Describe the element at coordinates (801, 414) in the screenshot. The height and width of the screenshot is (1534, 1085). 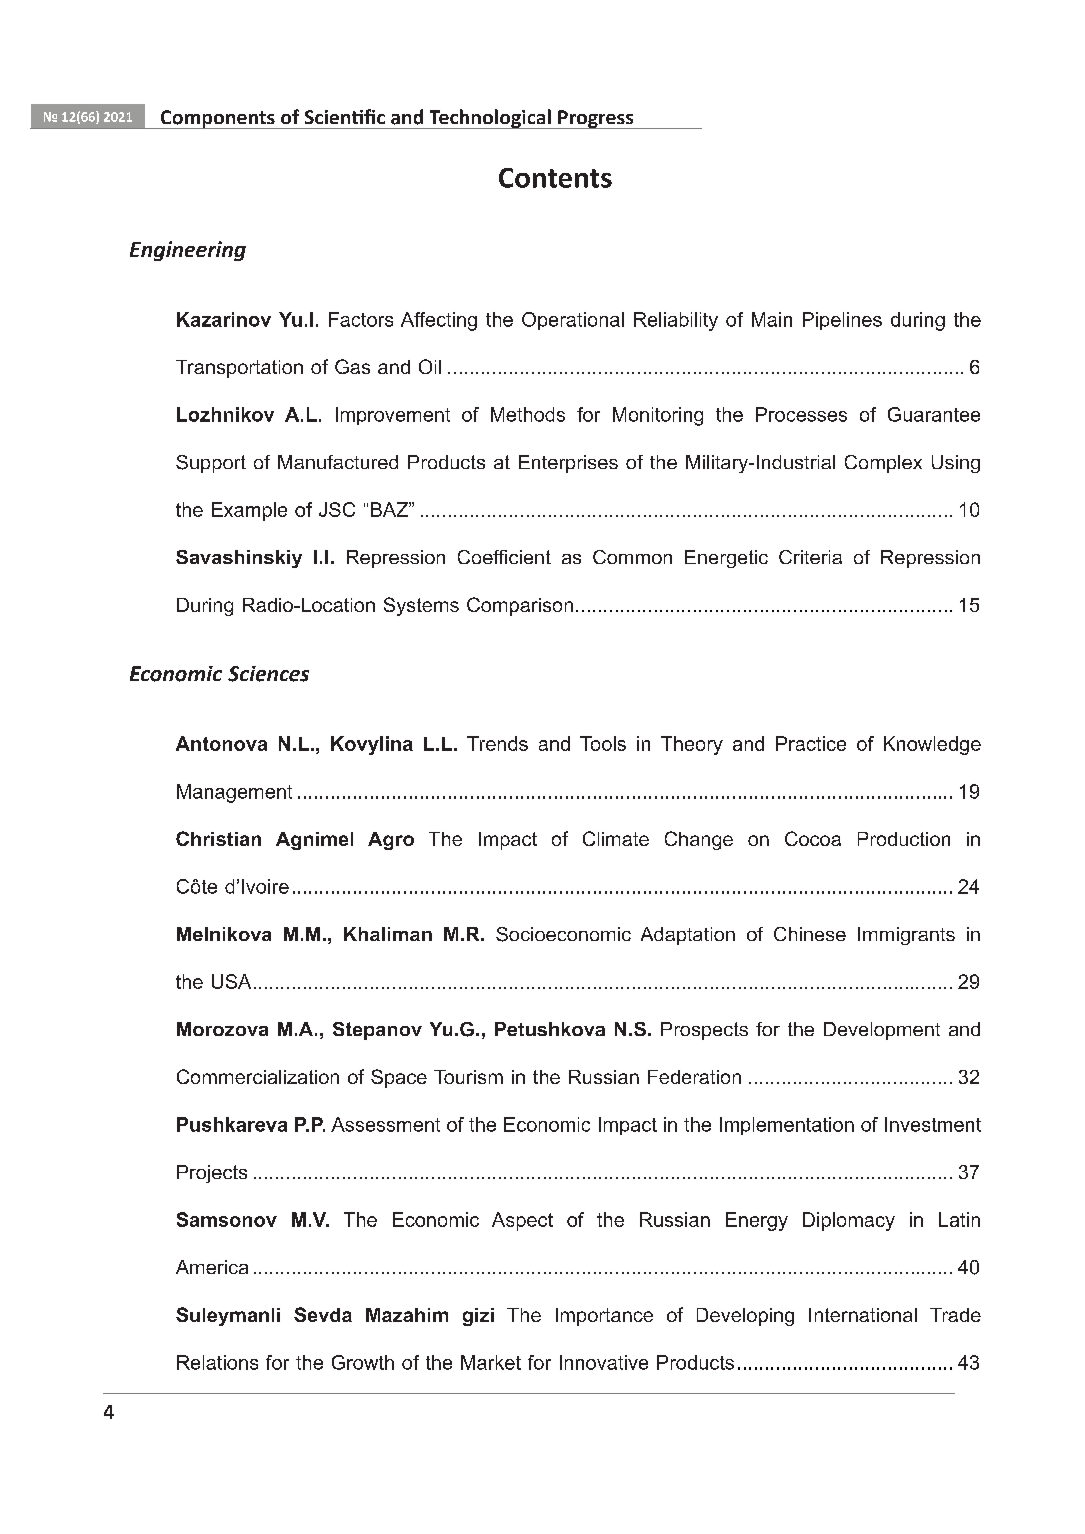
I see `Processes` at that location.
